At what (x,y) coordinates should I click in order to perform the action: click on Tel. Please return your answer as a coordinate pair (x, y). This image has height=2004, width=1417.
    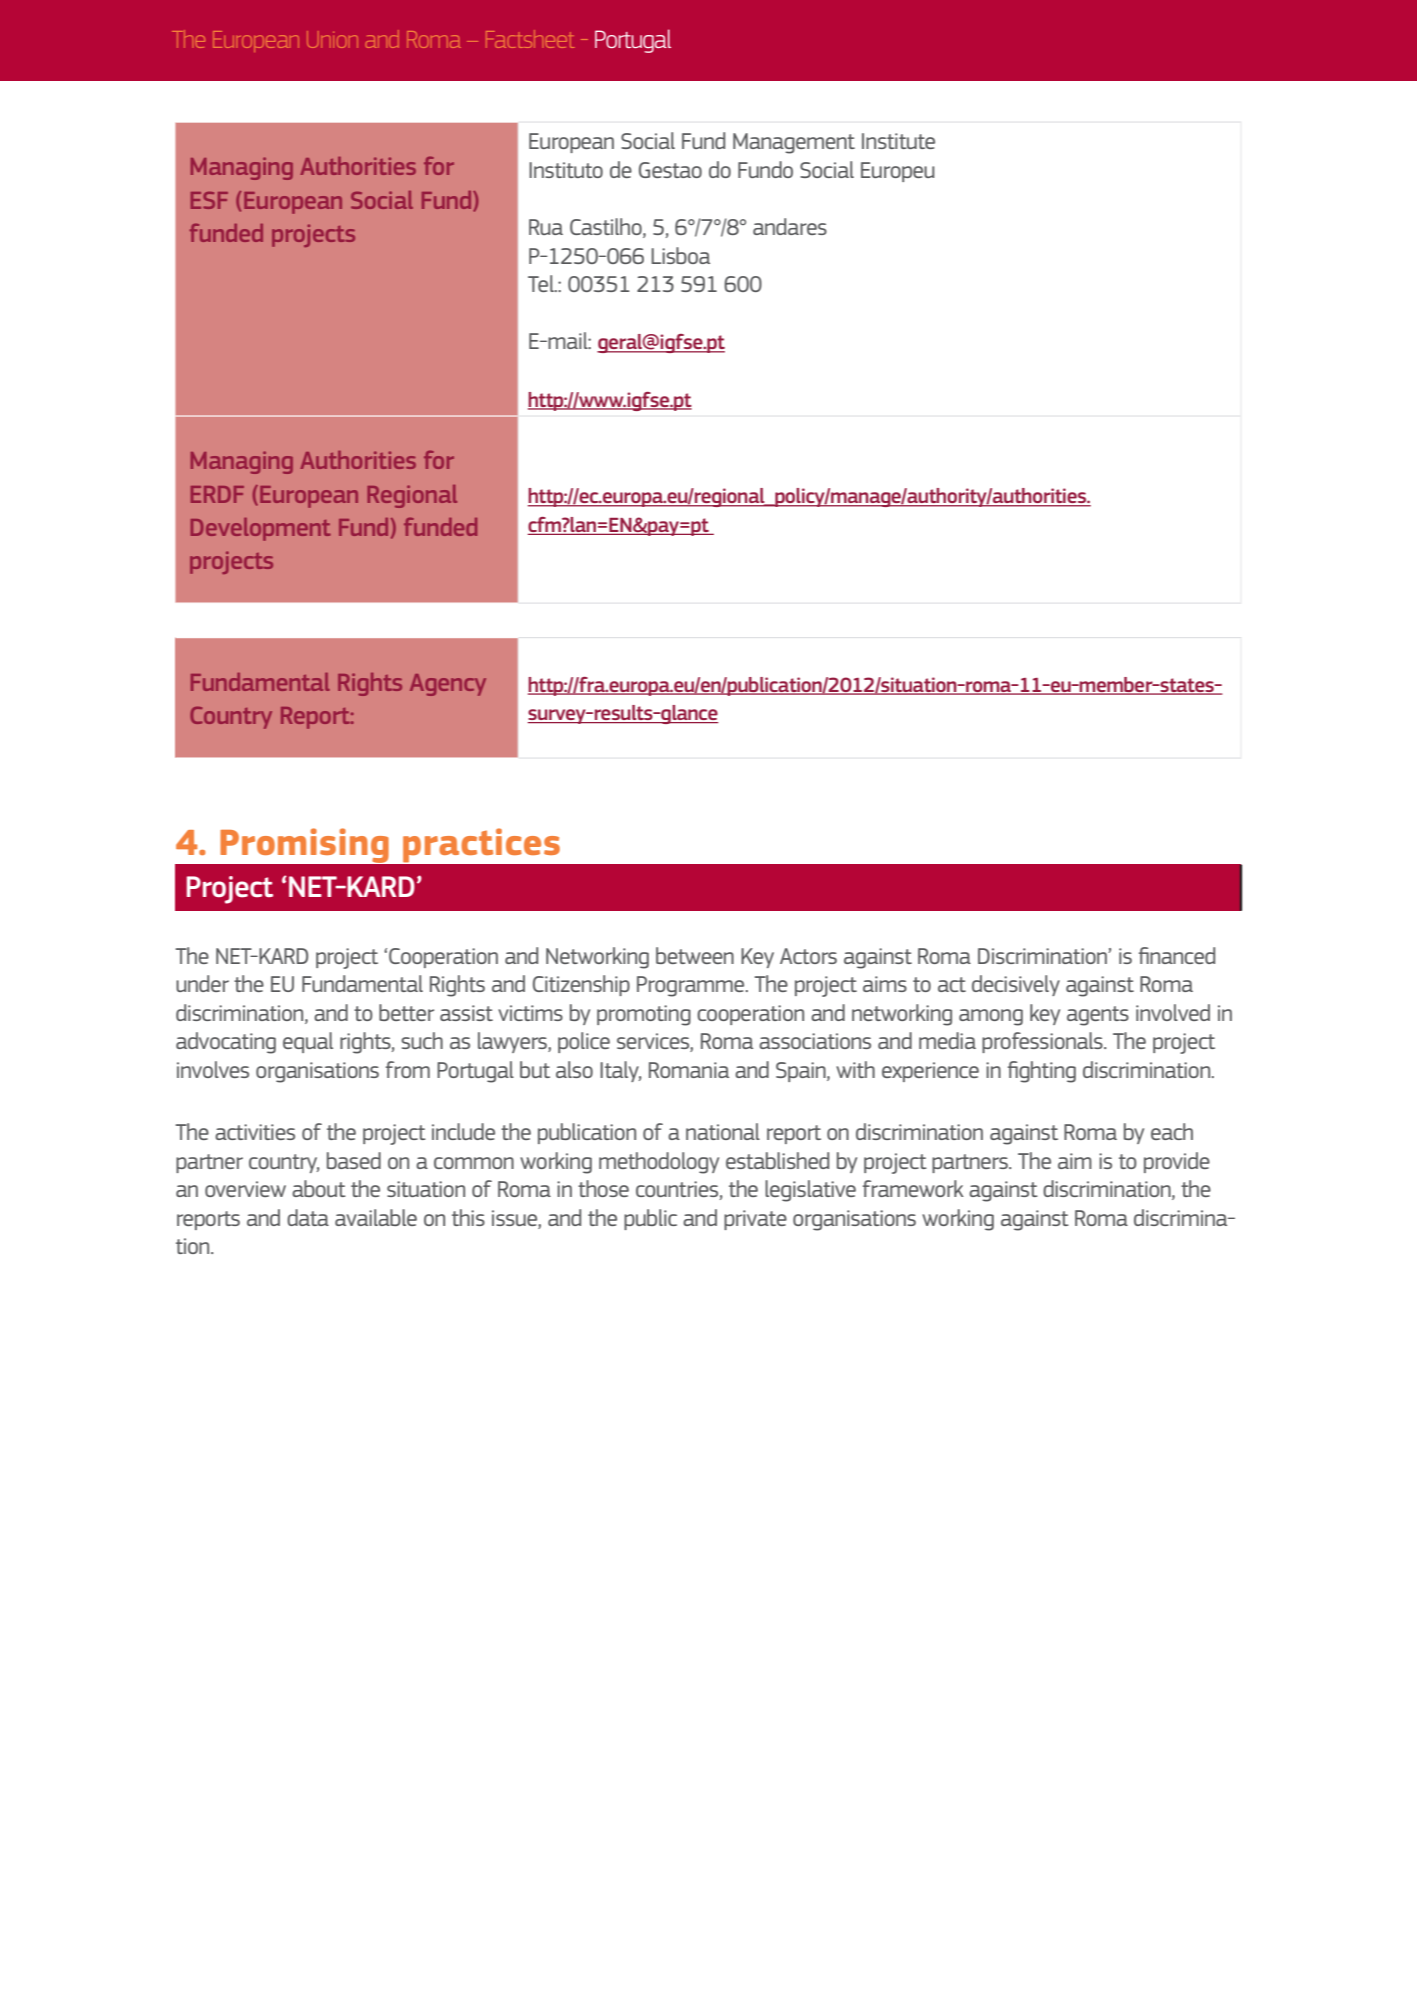
    Looking at the image, I should click on (542, 283).
